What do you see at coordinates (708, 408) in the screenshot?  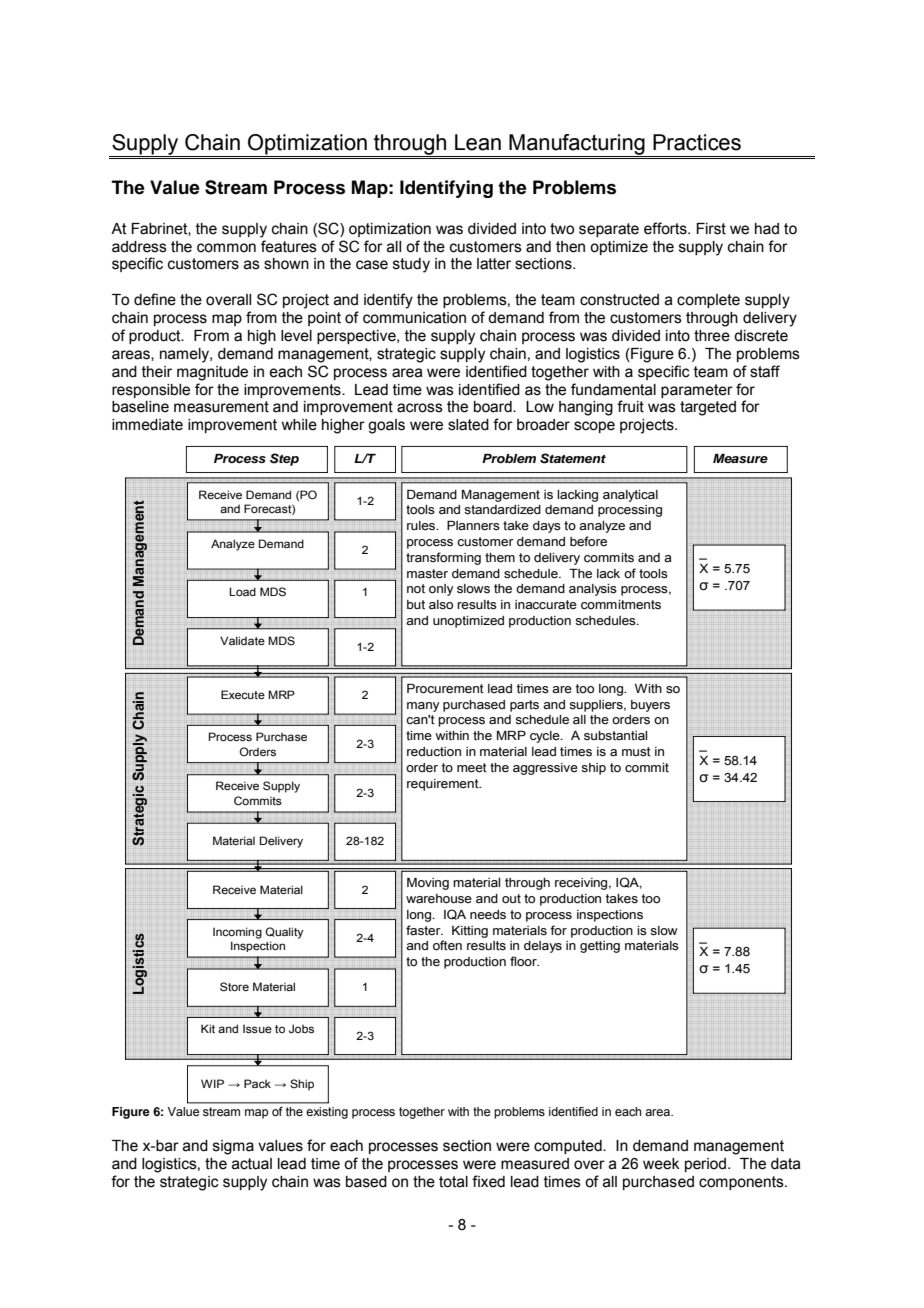 I see `targeted` at bounding box center [708, 408].
